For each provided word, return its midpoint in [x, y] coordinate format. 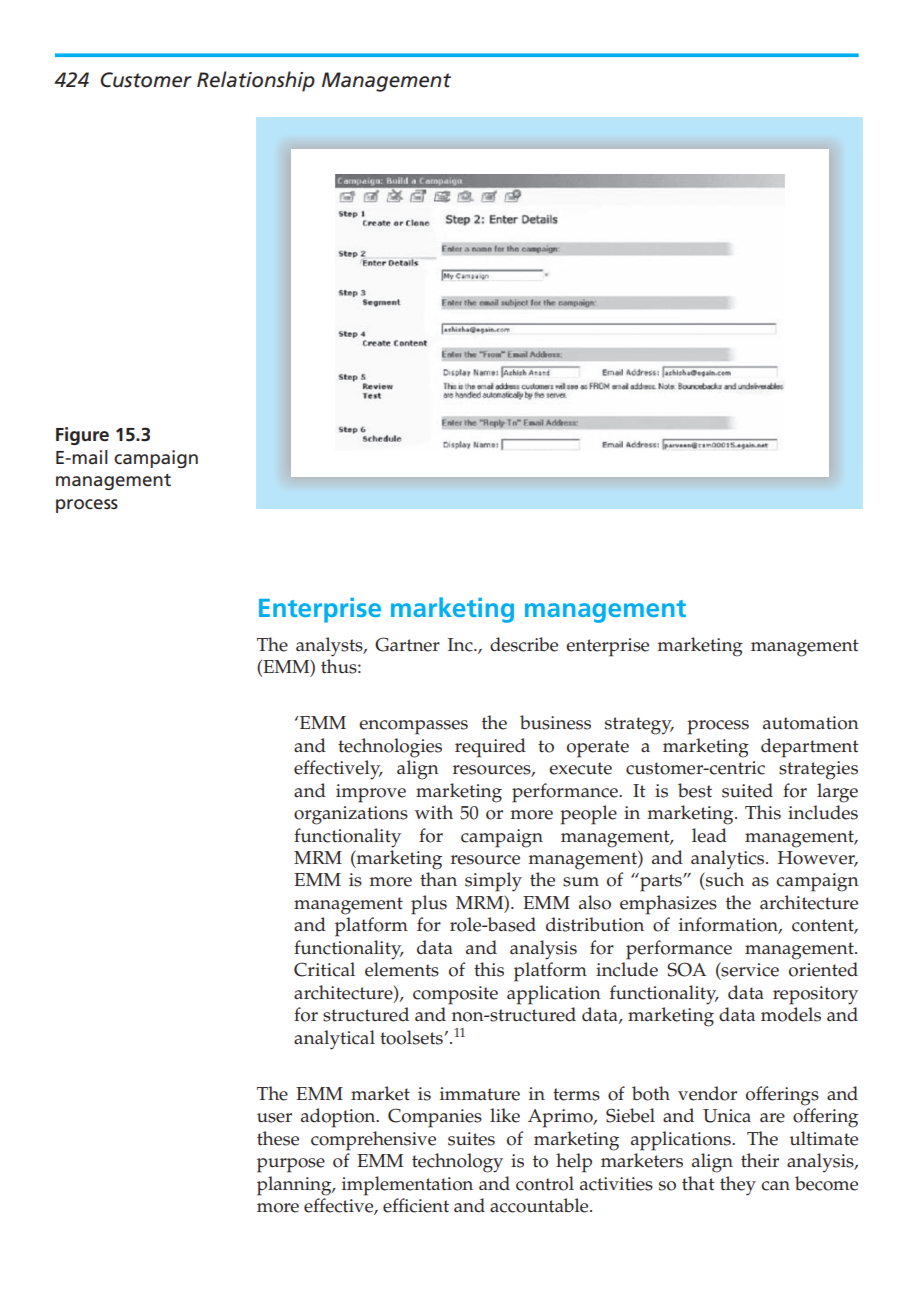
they [738, 1186]
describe [524, 644]
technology [457, 1163]
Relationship [256, 81]
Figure [82, 436]
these [278, 1138]
